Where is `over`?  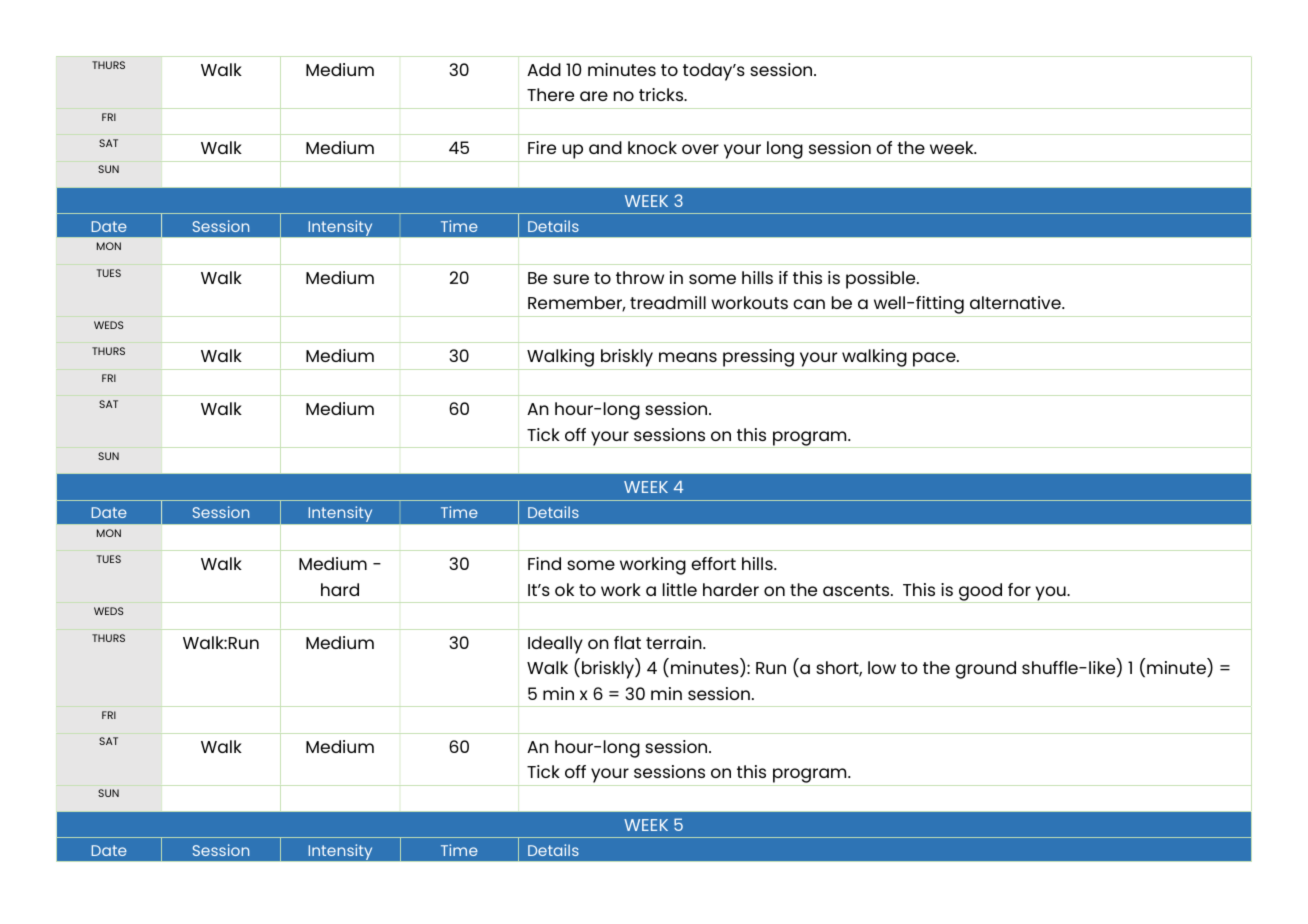
over is located at coordinates (700, 149).
